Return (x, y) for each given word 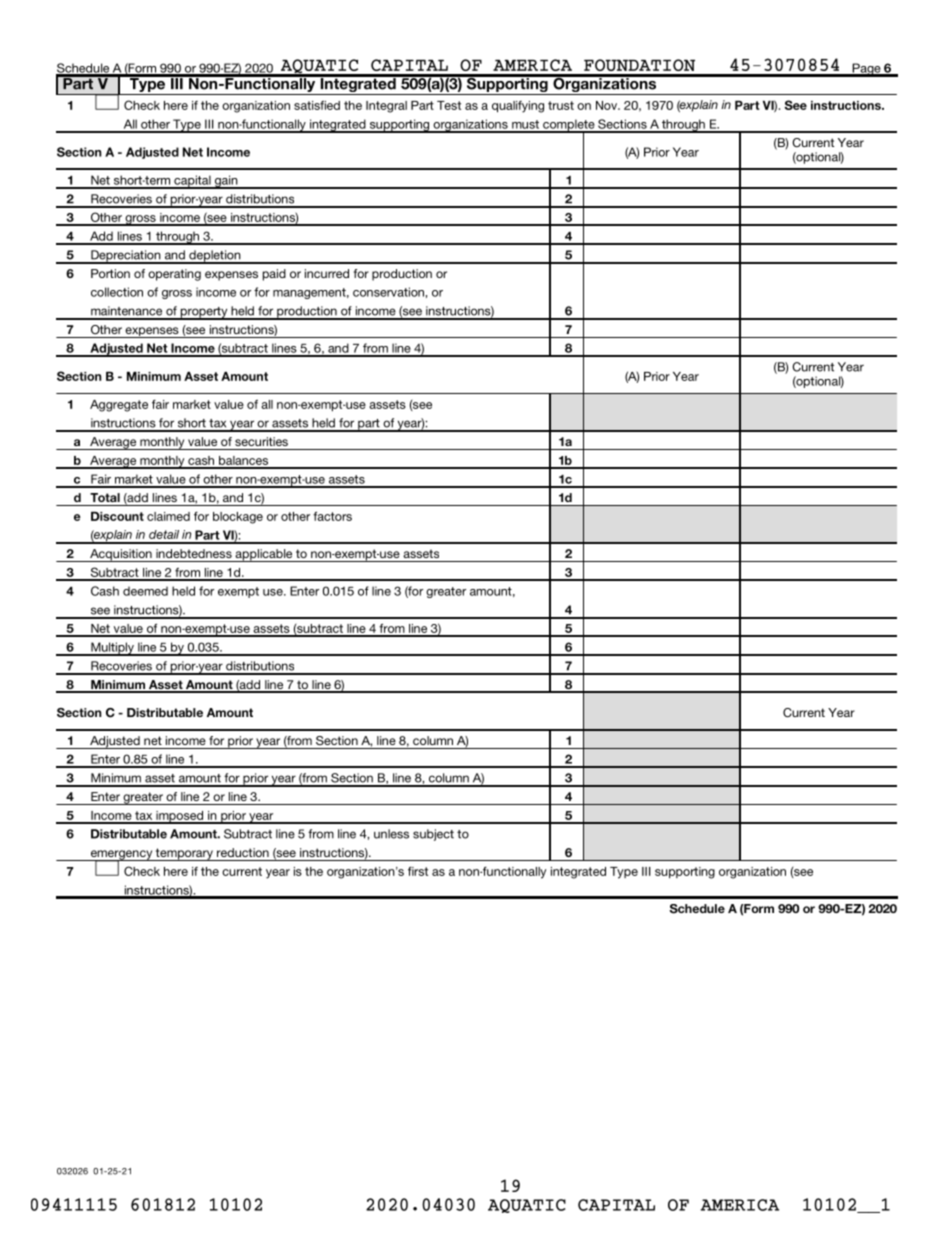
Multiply (112, 649)
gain (226, 182)
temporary (184, 854)
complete (569, 126)
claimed (168, 516)
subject (433, 835)
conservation (389, 292)
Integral (386, 107)
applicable (264, 555)
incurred (327, 273)
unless (391, 834)
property (204, 313)
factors (332, 516)
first (418, 871)
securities (261, 441)
